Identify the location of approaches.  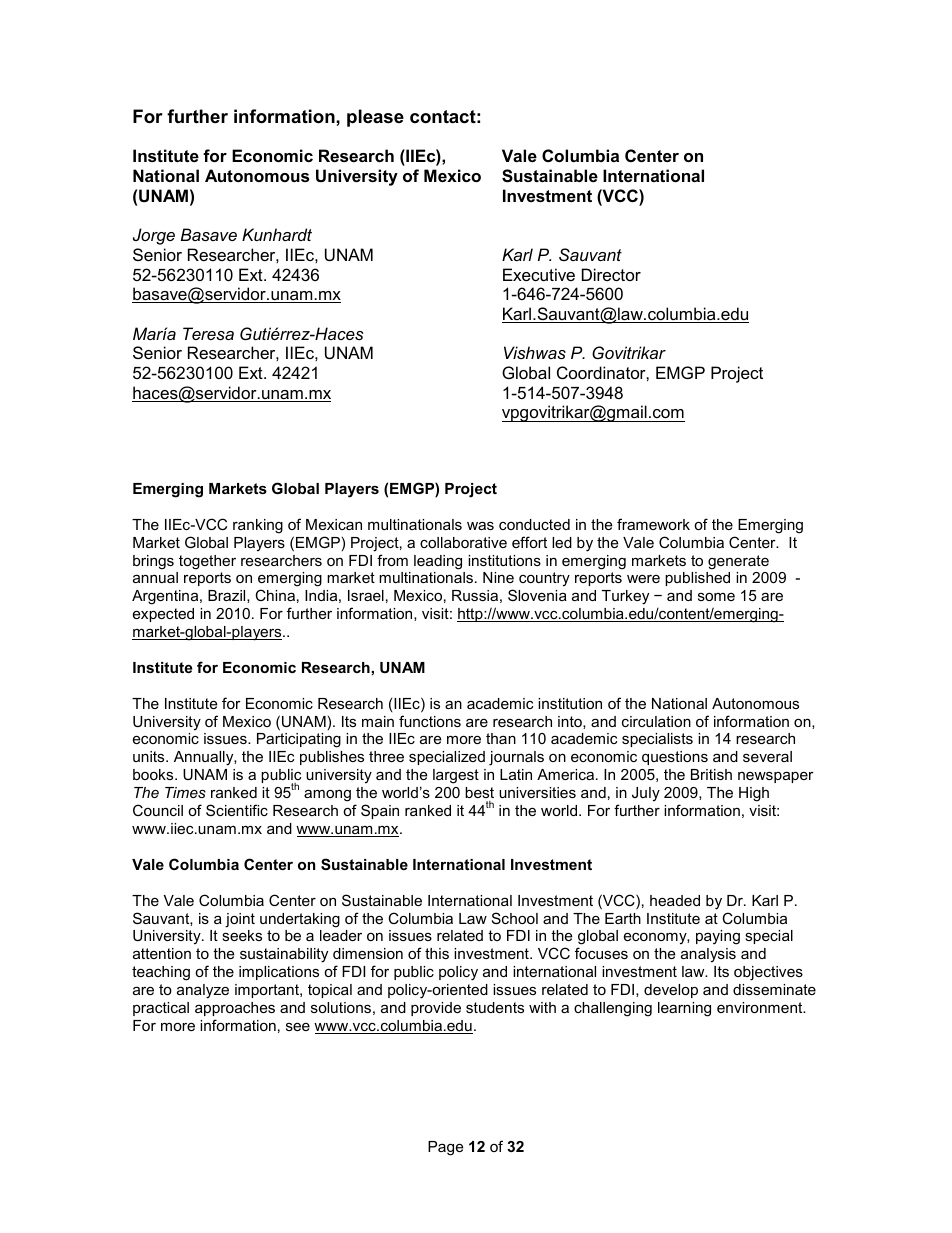
(235, 1009).
